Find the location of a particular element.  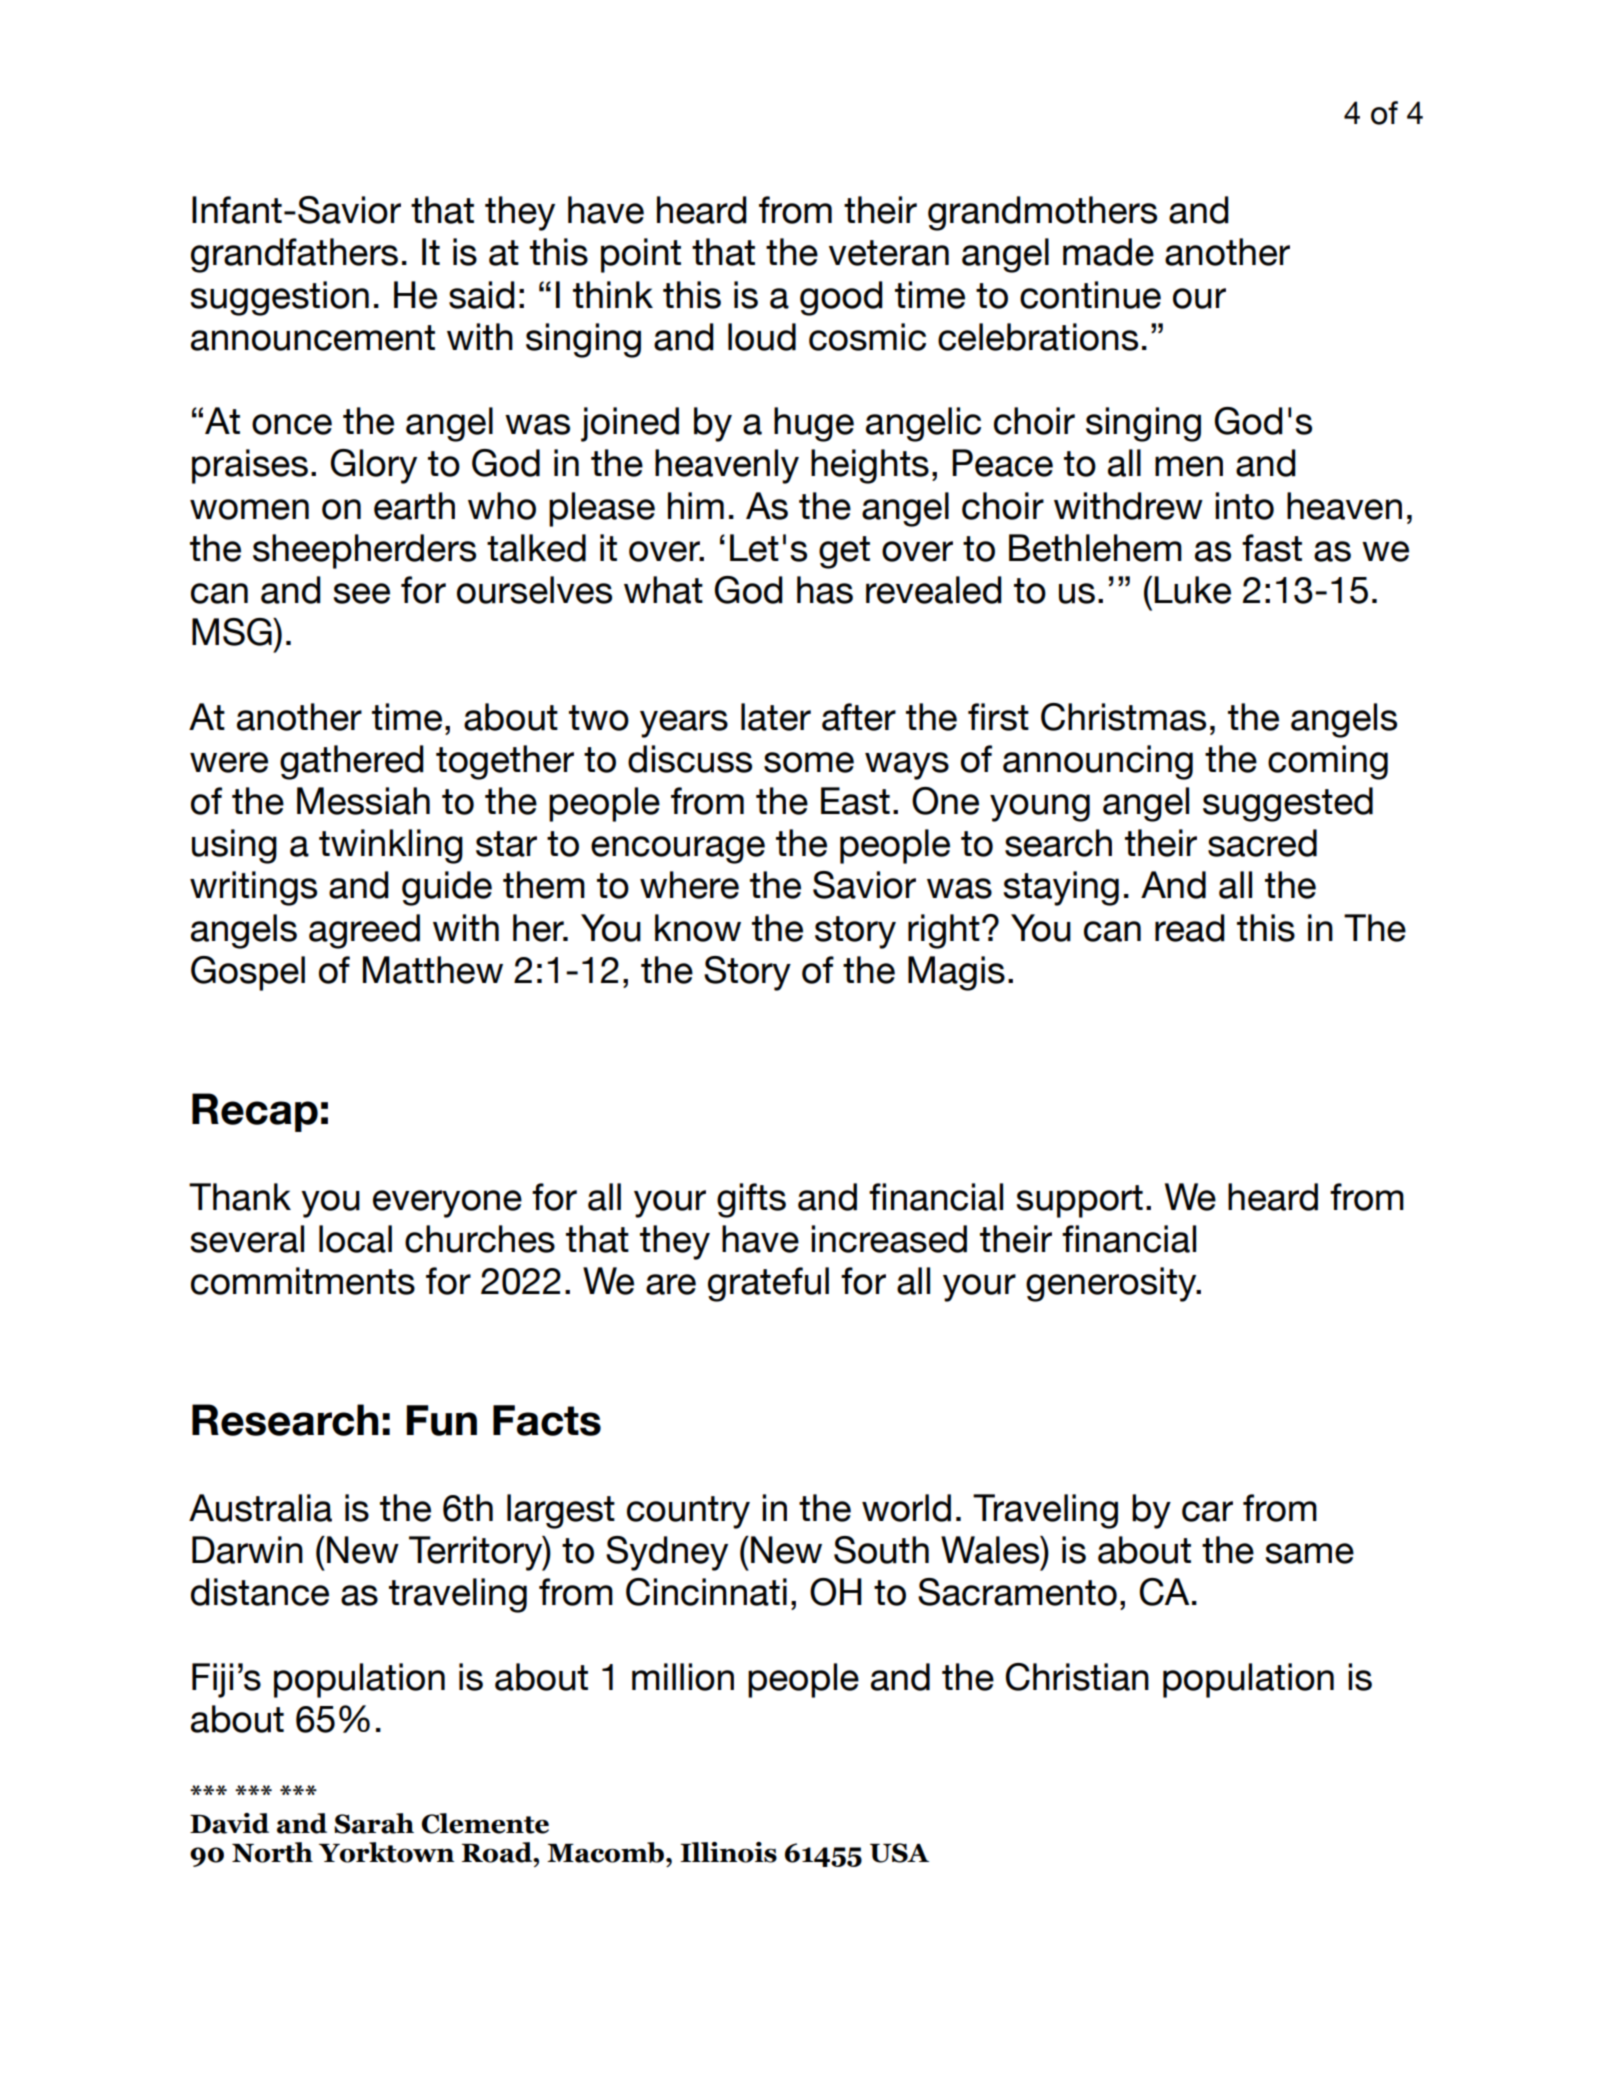

Christian is located at coordinates (1077, 1677).
